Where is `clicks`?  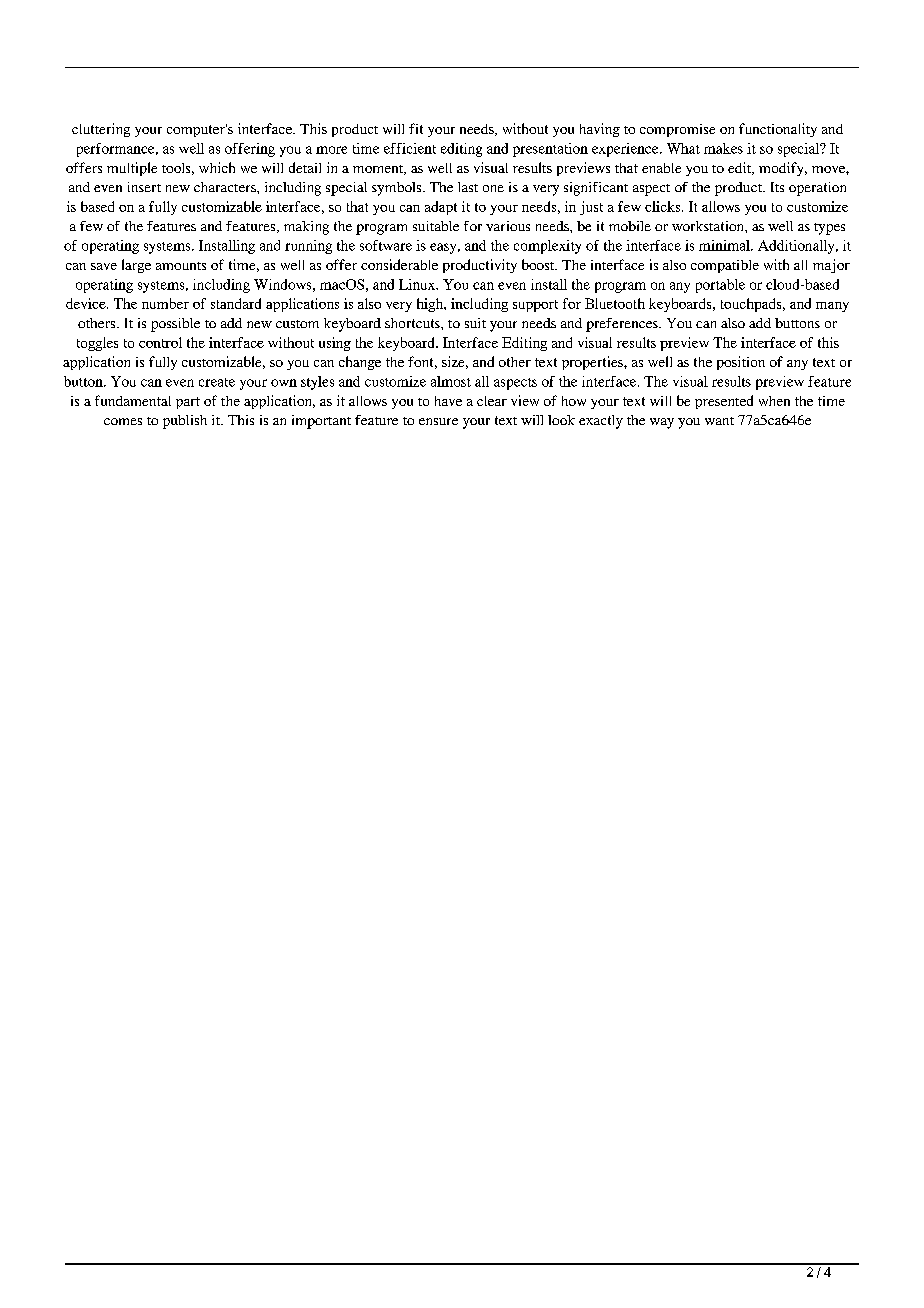
clicks is located at coordinates (664, 206).
